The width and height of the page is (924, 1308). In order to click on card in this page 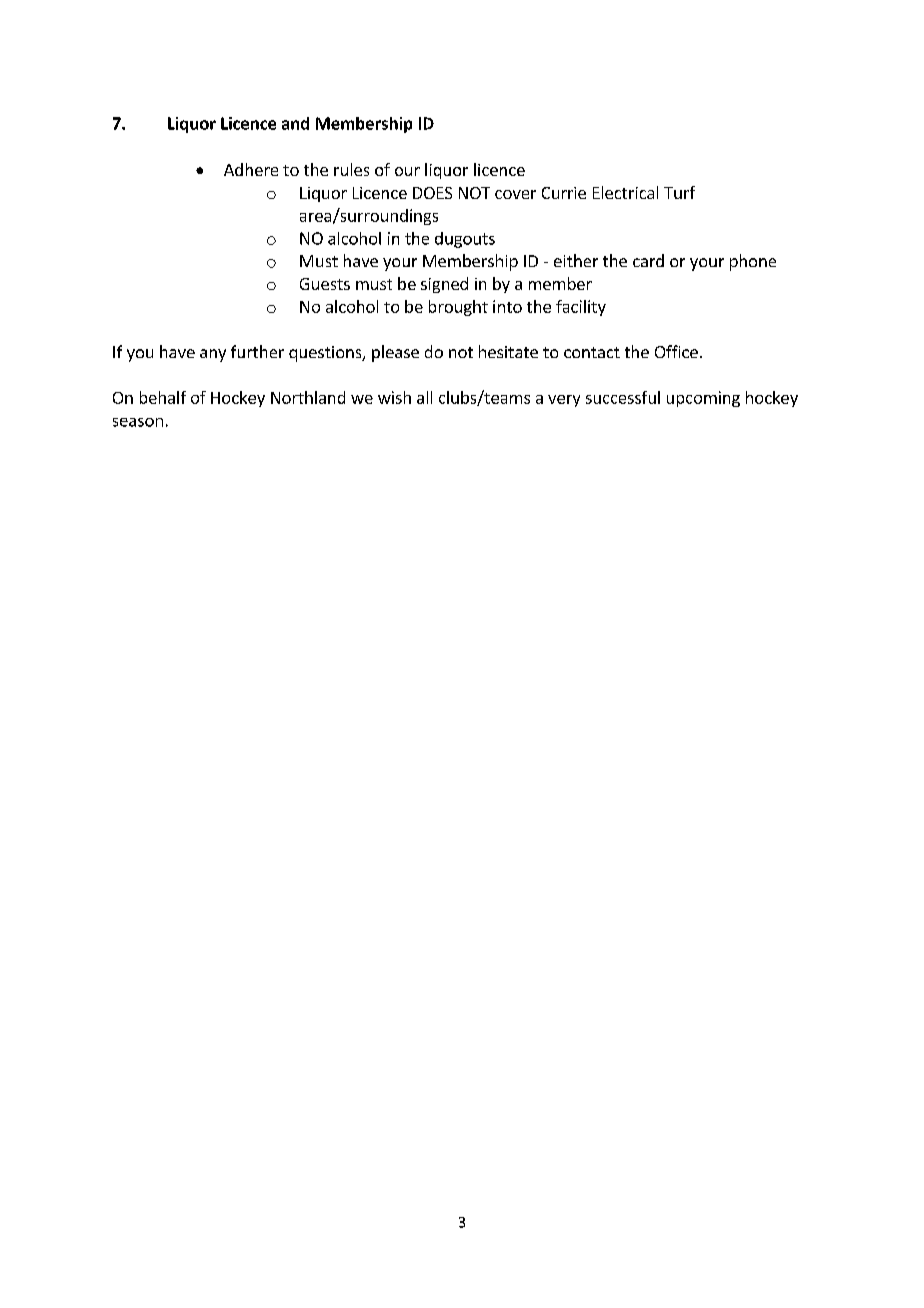, I will do `click(648, 260)`.
